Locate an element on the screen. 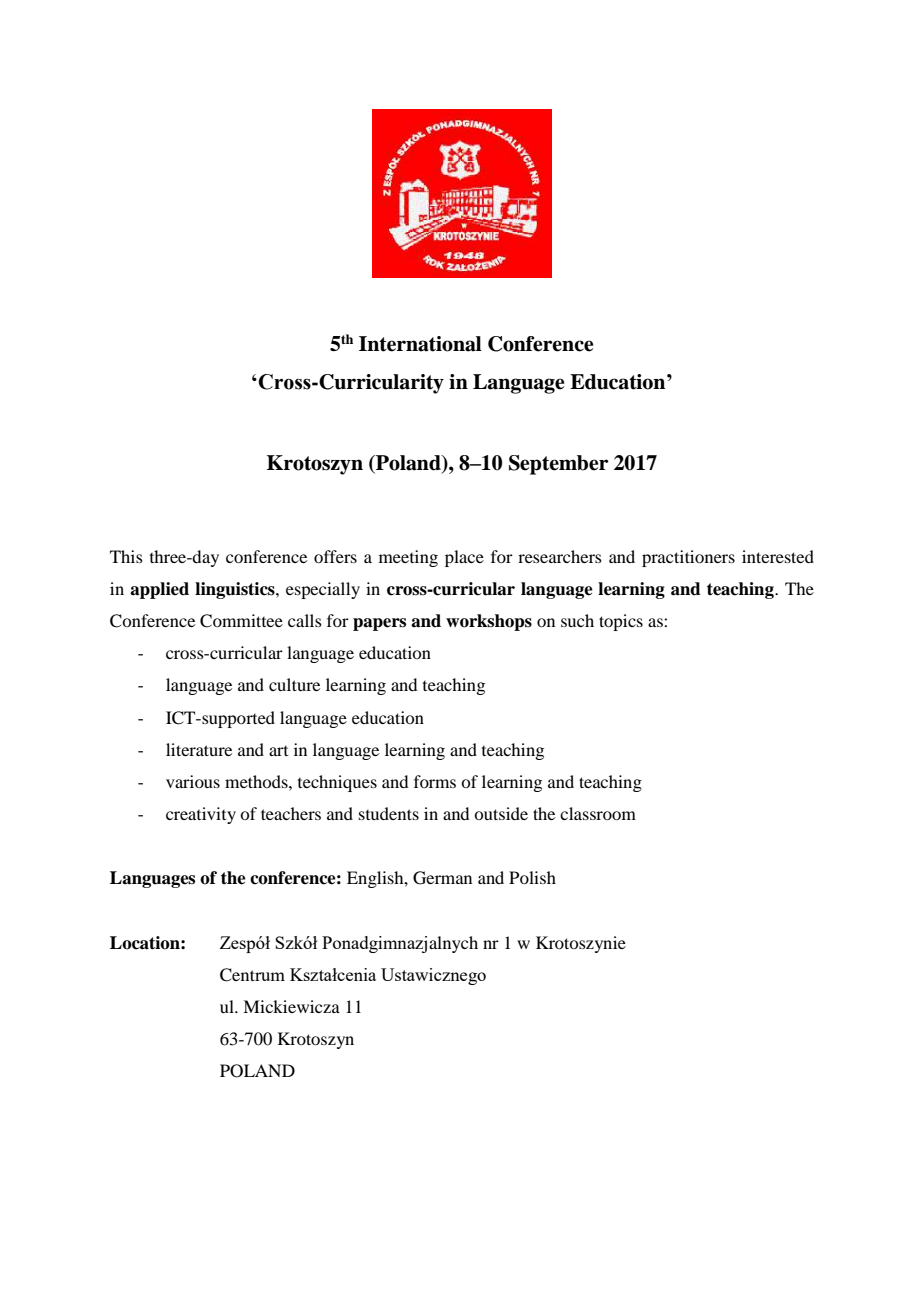 This screenshot has height=1308, width=924. International is located at coordinates (420, 344).
